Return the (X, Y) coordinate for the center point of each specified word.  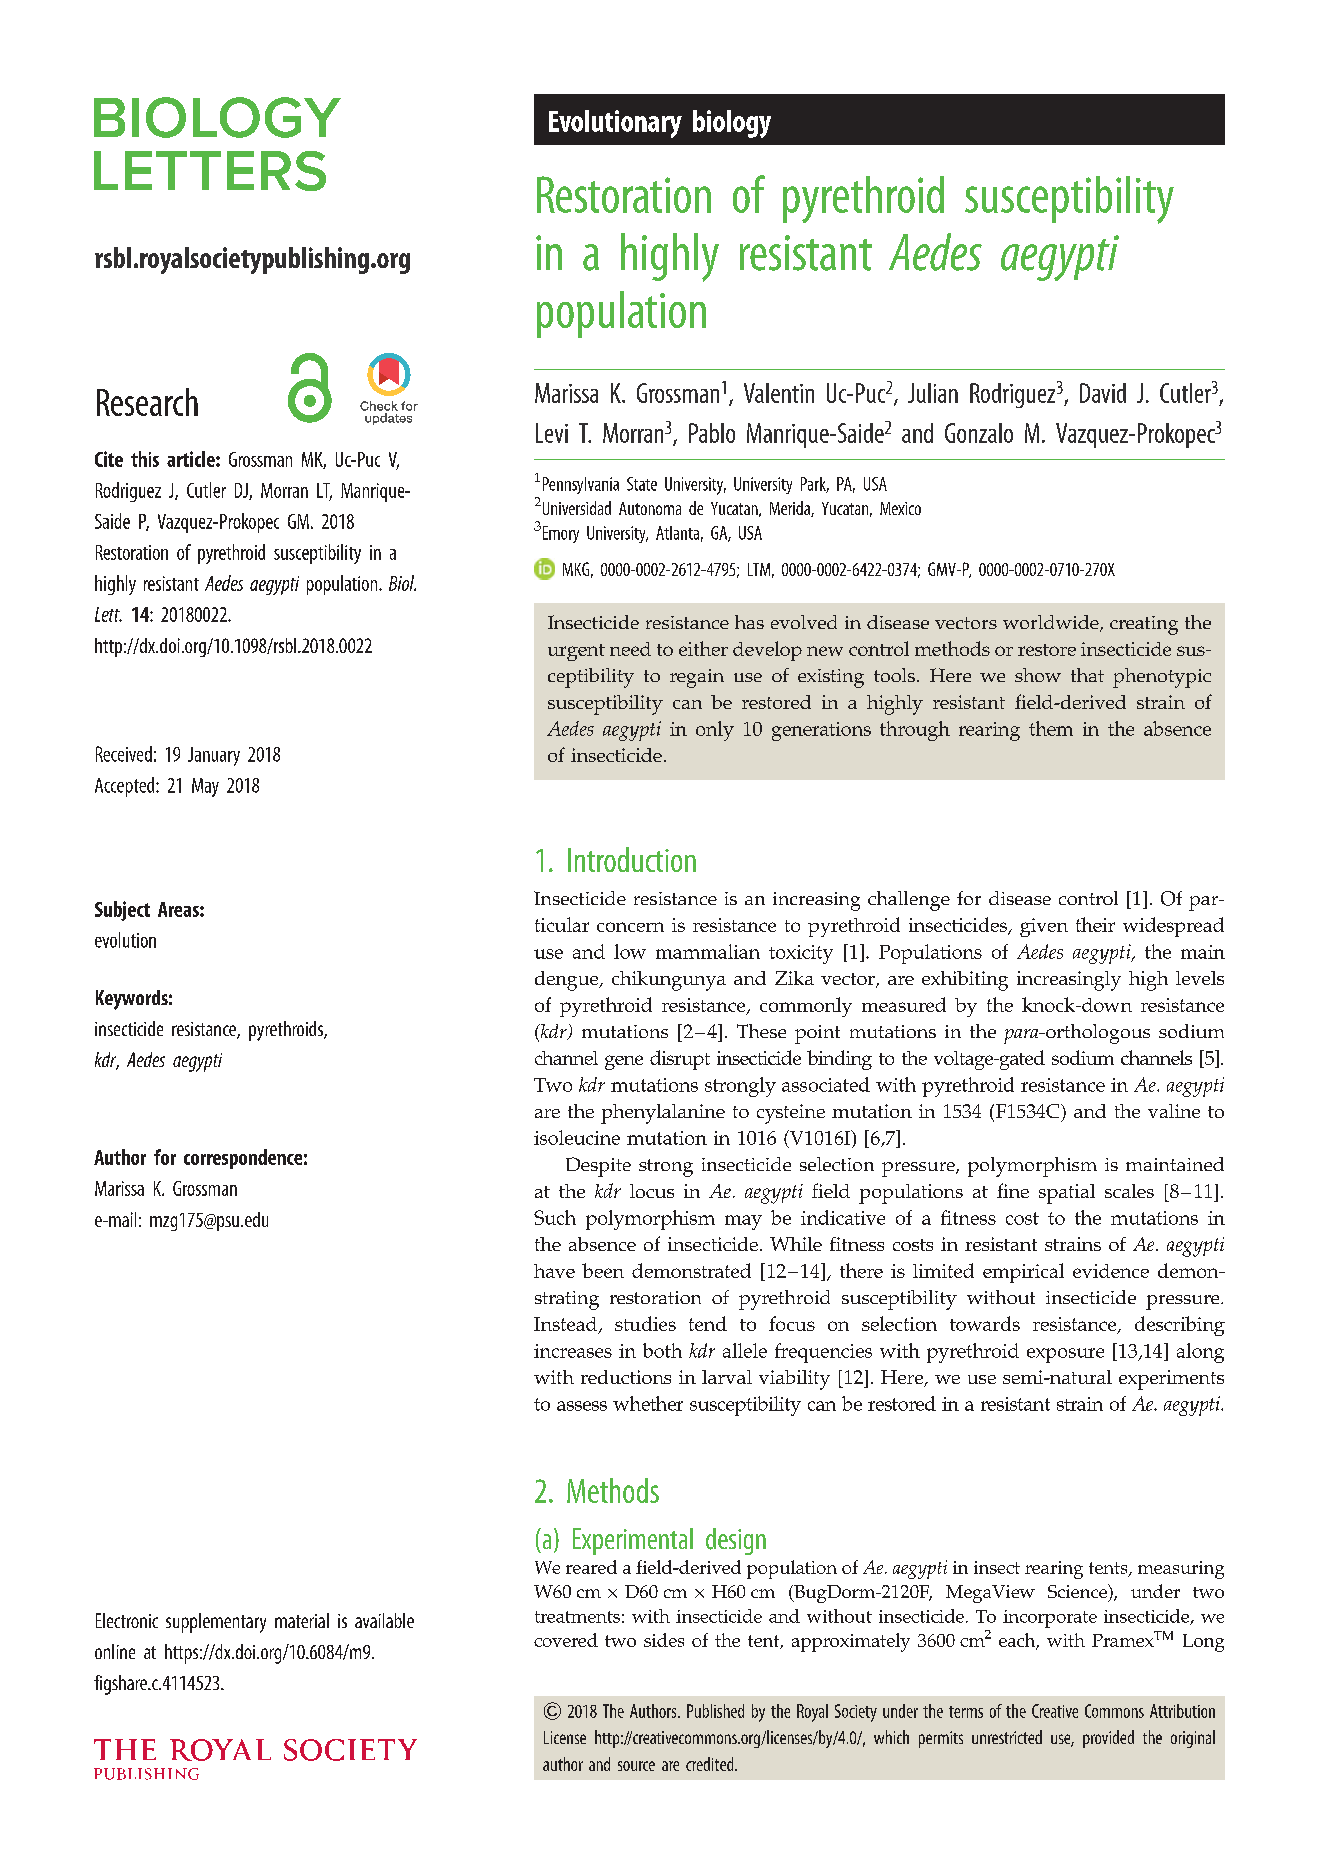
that (1087, 675)
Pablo (712, 433)
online (115, 1651)
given (1044, 927)
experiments (1171, 1380)
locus (652, 1191)
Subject (122, 911)
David (1103, 393)
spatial (1067, 1194)
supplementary (216, 1623)
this (145, 459)
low (630, 951)
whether (648, 1403)
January (214, 756)
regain (697, 678)
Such (555, 1217)
